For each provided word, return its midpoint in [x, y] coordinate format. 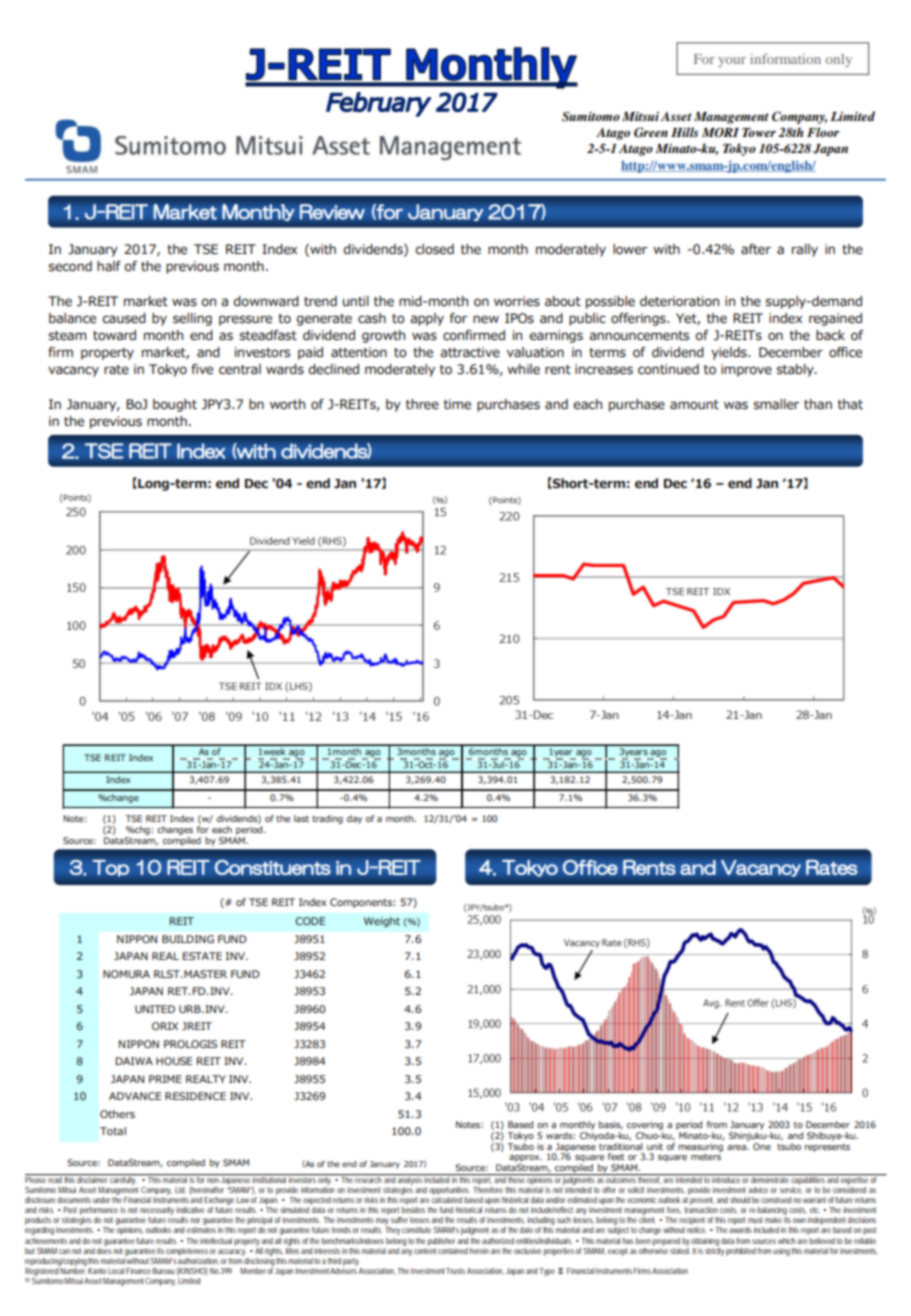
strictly [714, 1250]
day [354, 819]
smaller [777, 404]
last [301, 818]
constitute [416, 1230]
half [109, 266]
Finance [138, 1271]
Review [332, 212]
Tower [759, 132]
